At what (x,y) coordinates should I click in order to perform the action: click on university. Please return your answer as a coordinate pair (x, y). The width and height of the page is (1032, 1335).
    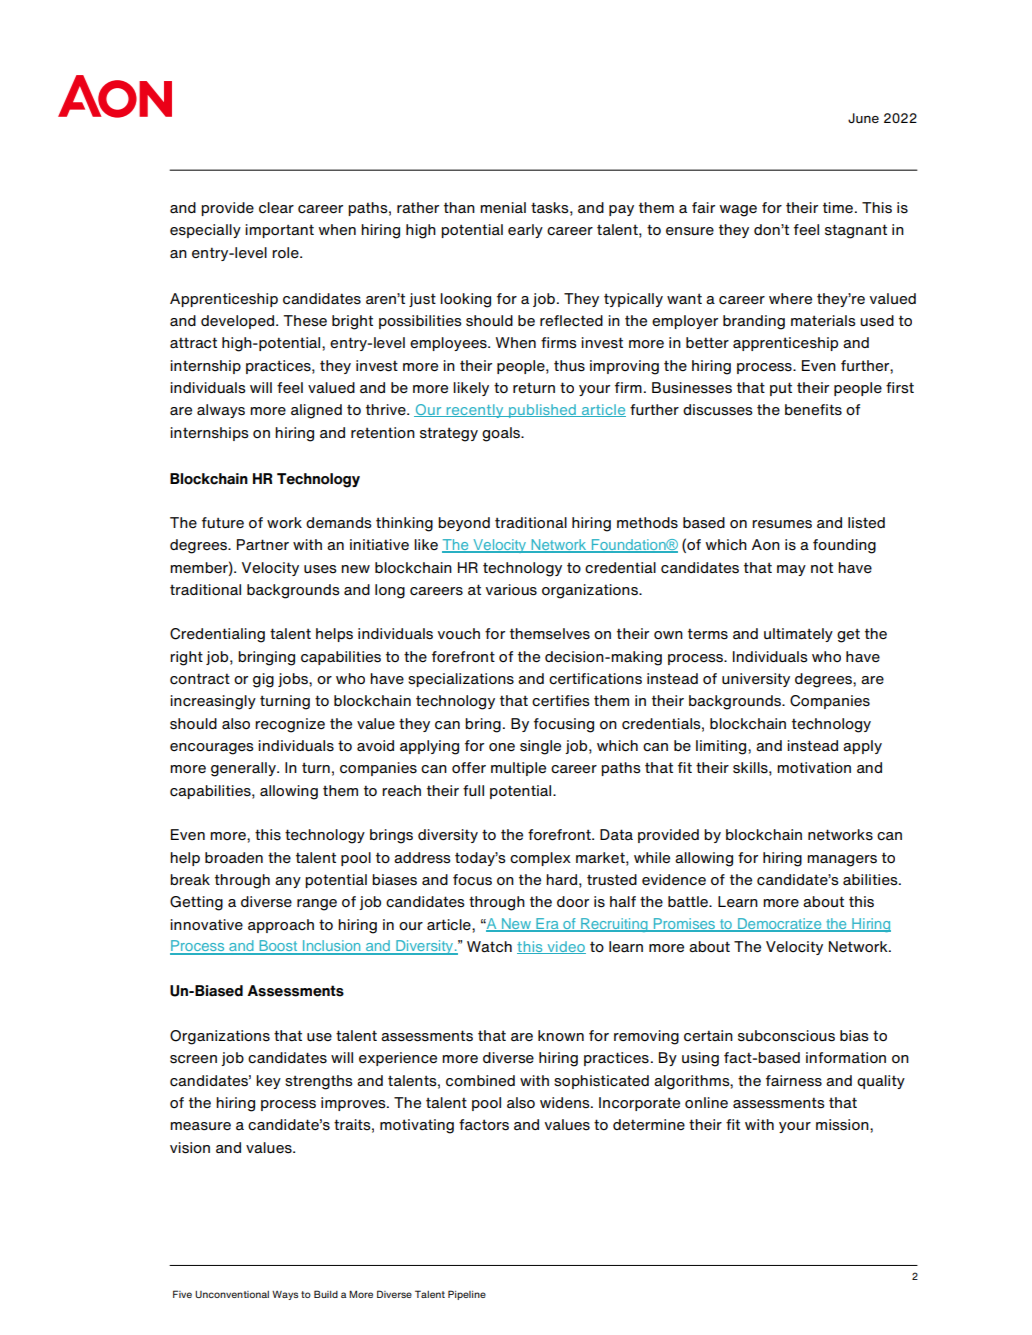
    Looking at the image, I should click on (756, 680).
